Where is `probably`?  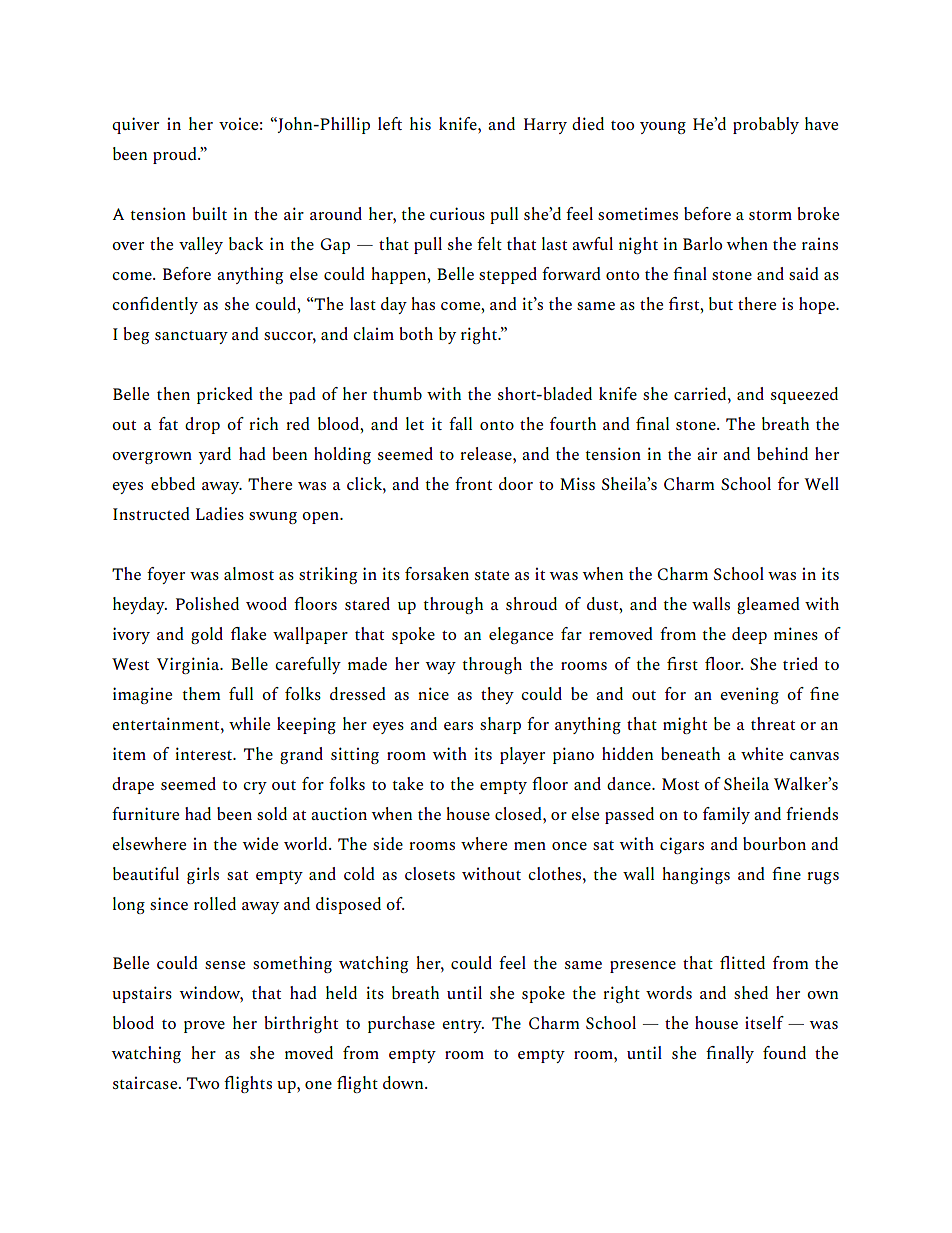 probably is located at coordinates (766, 125).
